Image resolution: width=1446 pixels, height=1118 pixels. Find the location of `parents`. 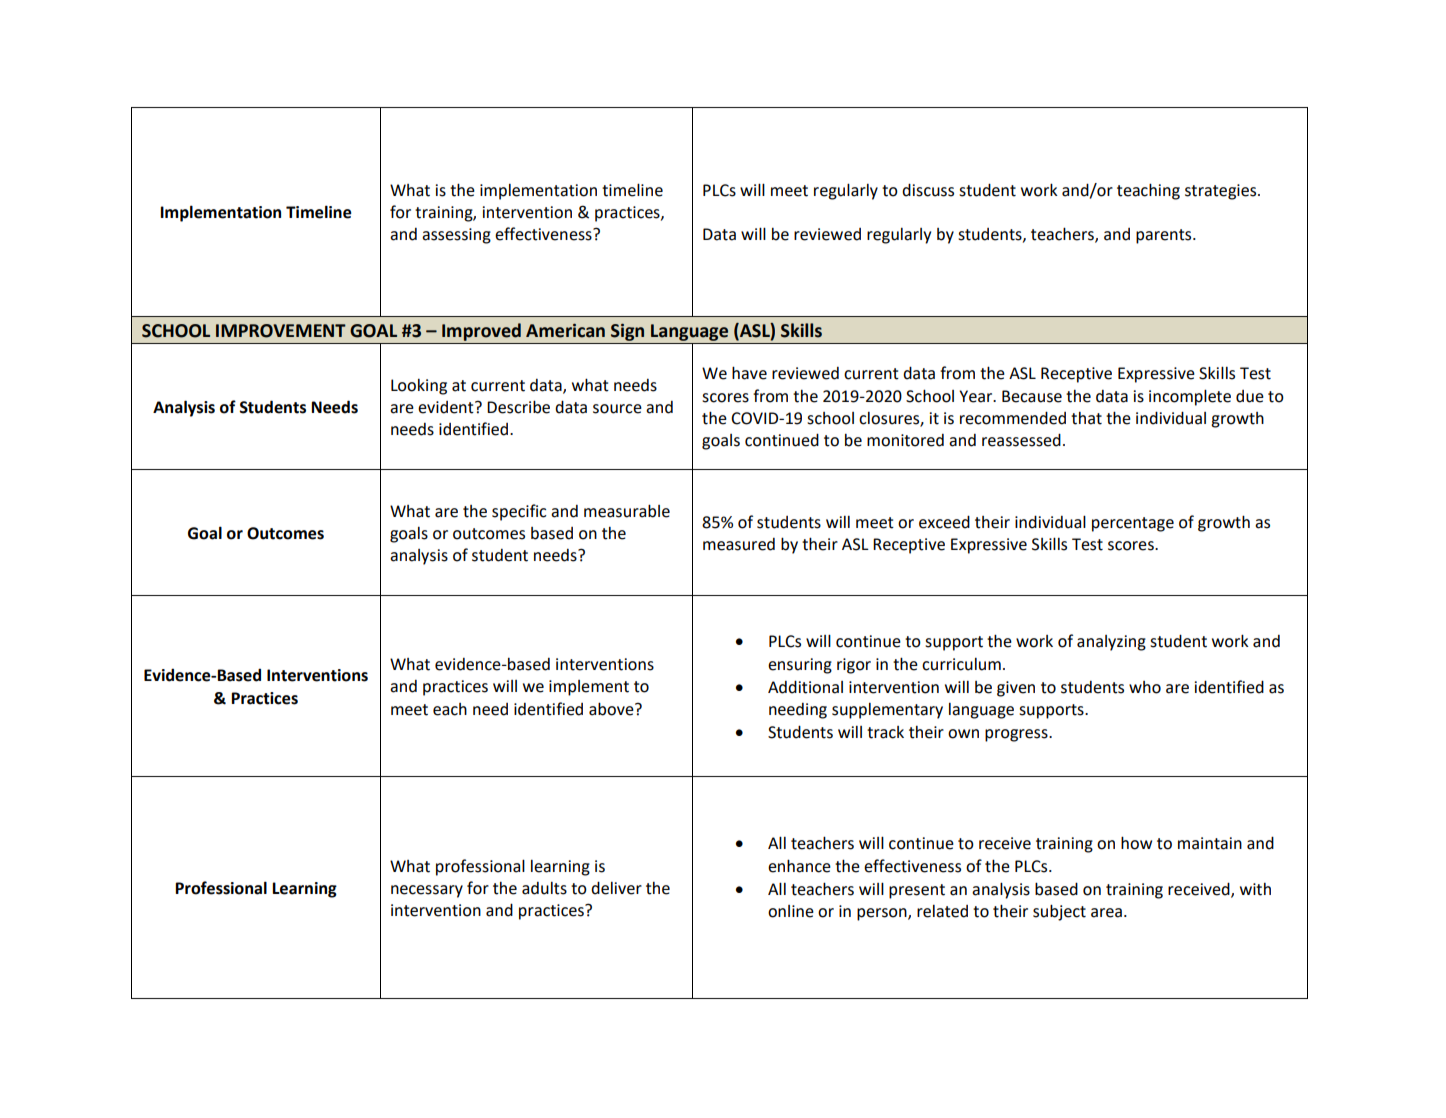

parents is located at coordinates (1165, 236).
